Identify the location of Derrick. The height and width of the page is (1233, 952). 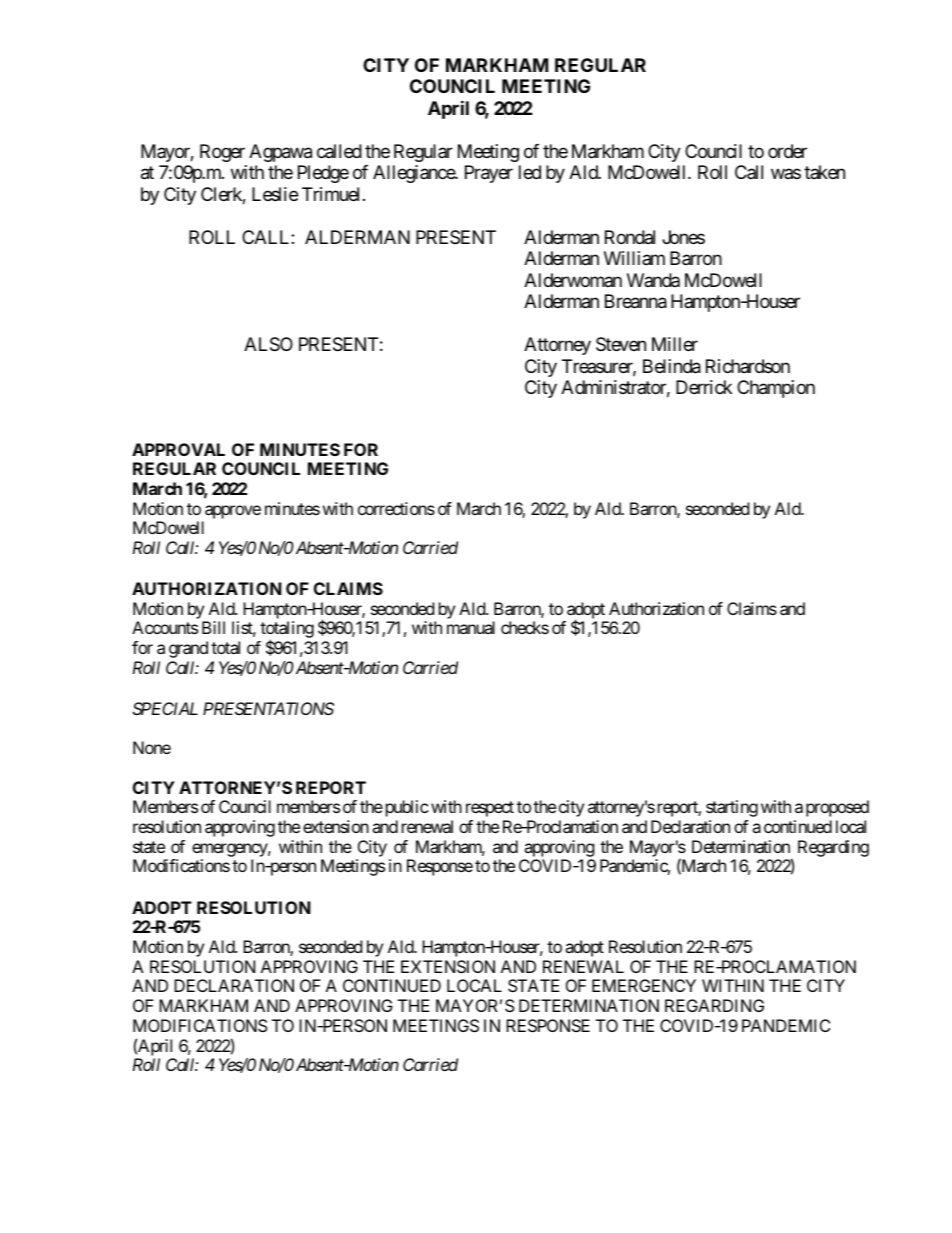
(704, 387).
